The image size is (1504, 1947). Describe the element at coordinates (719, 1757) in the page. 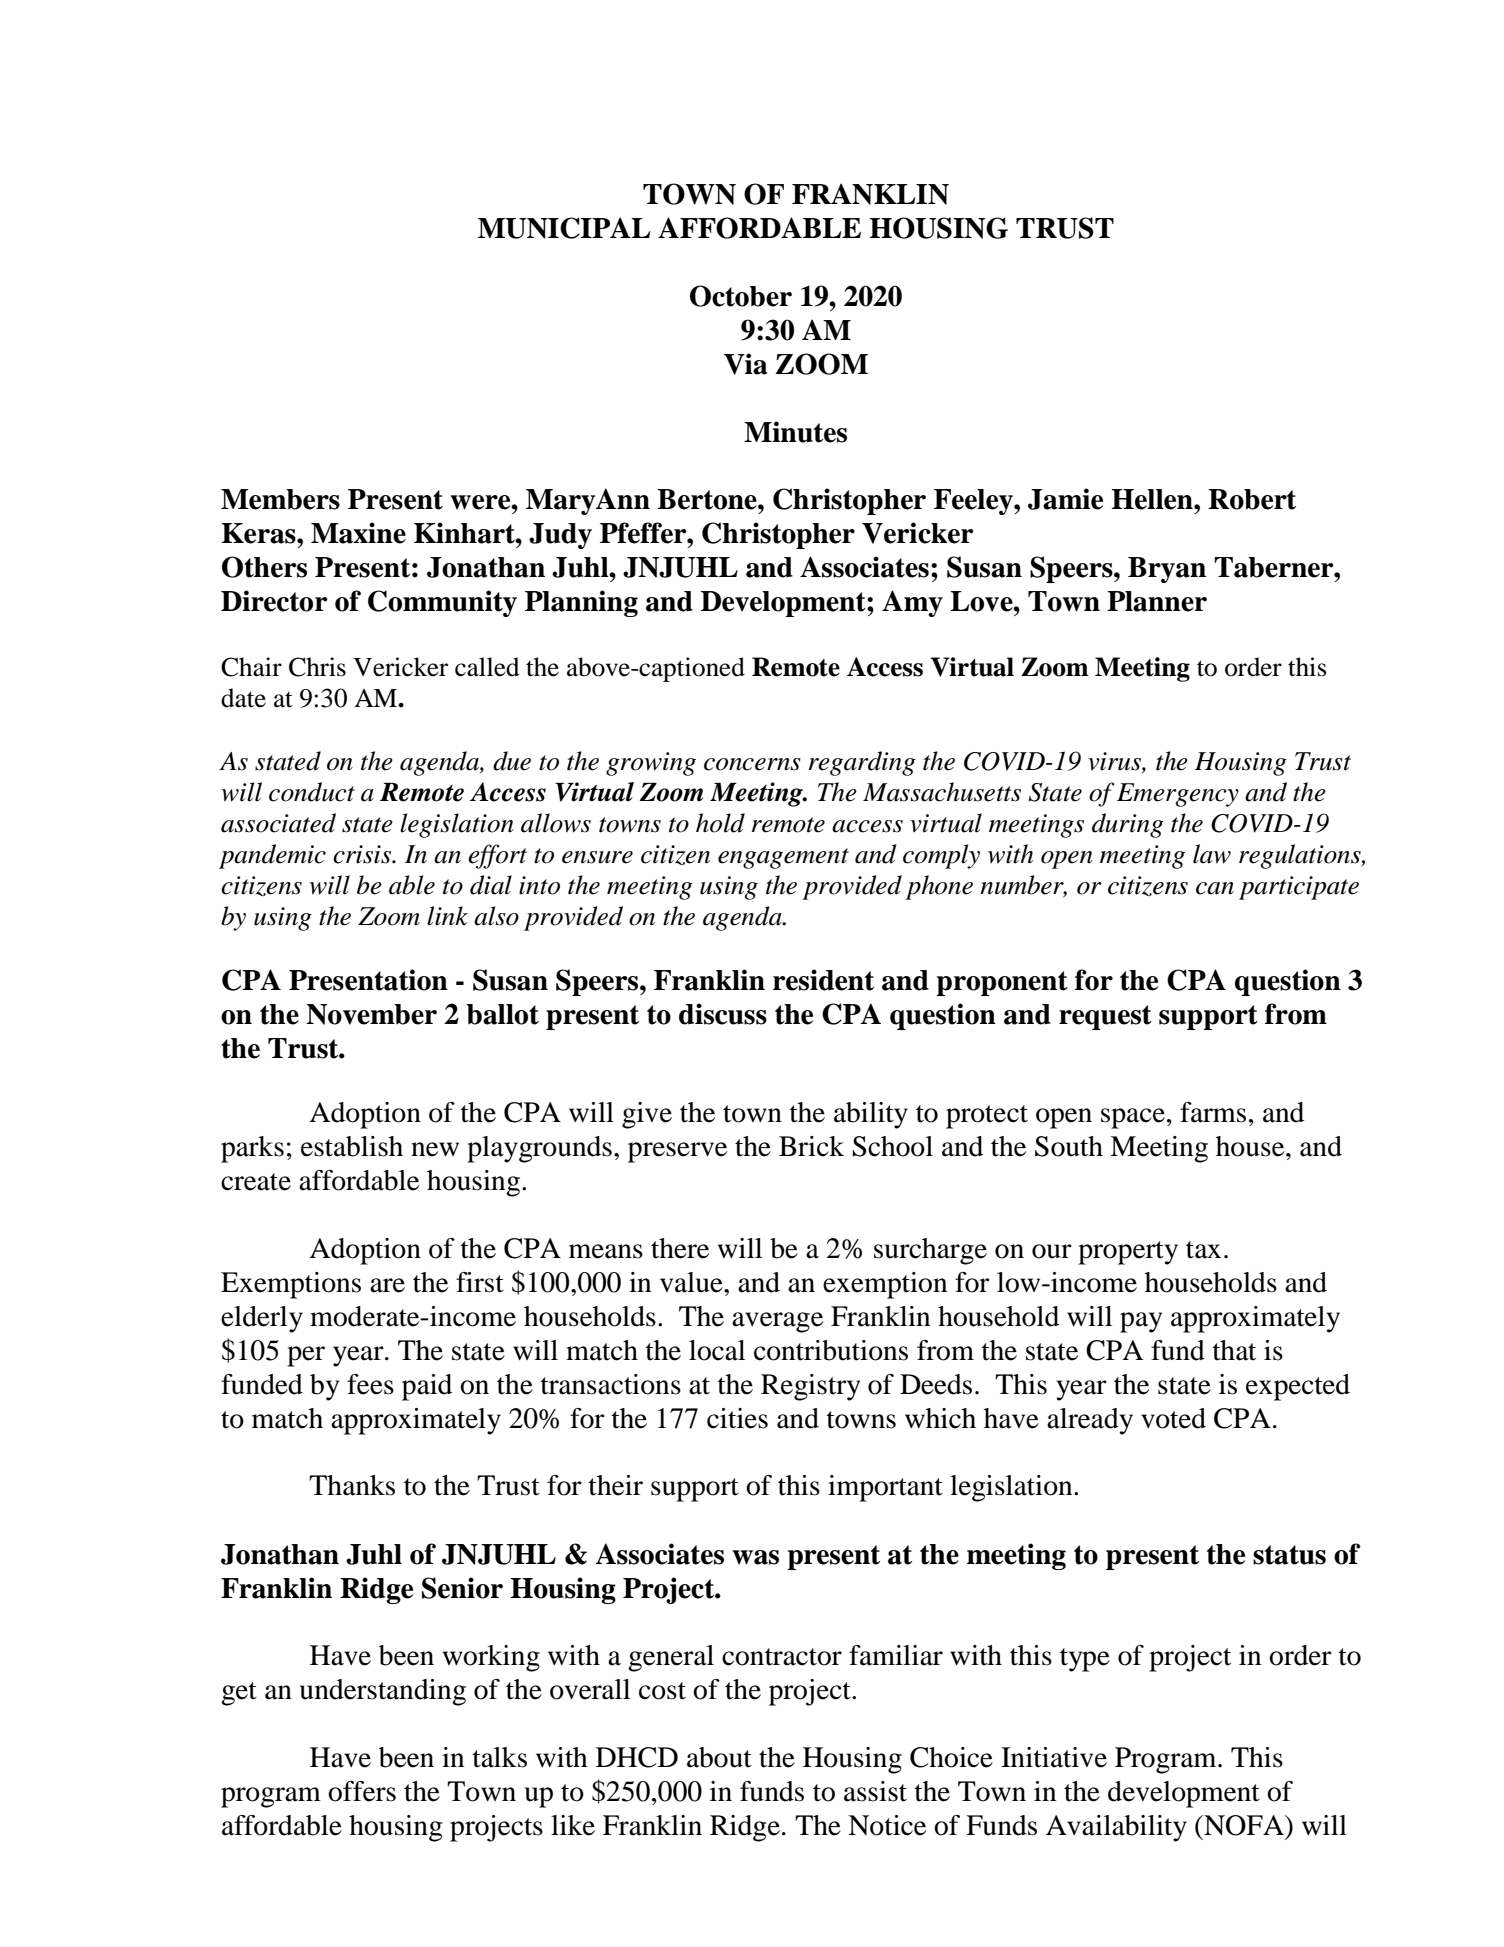

I see `about` at that location.
